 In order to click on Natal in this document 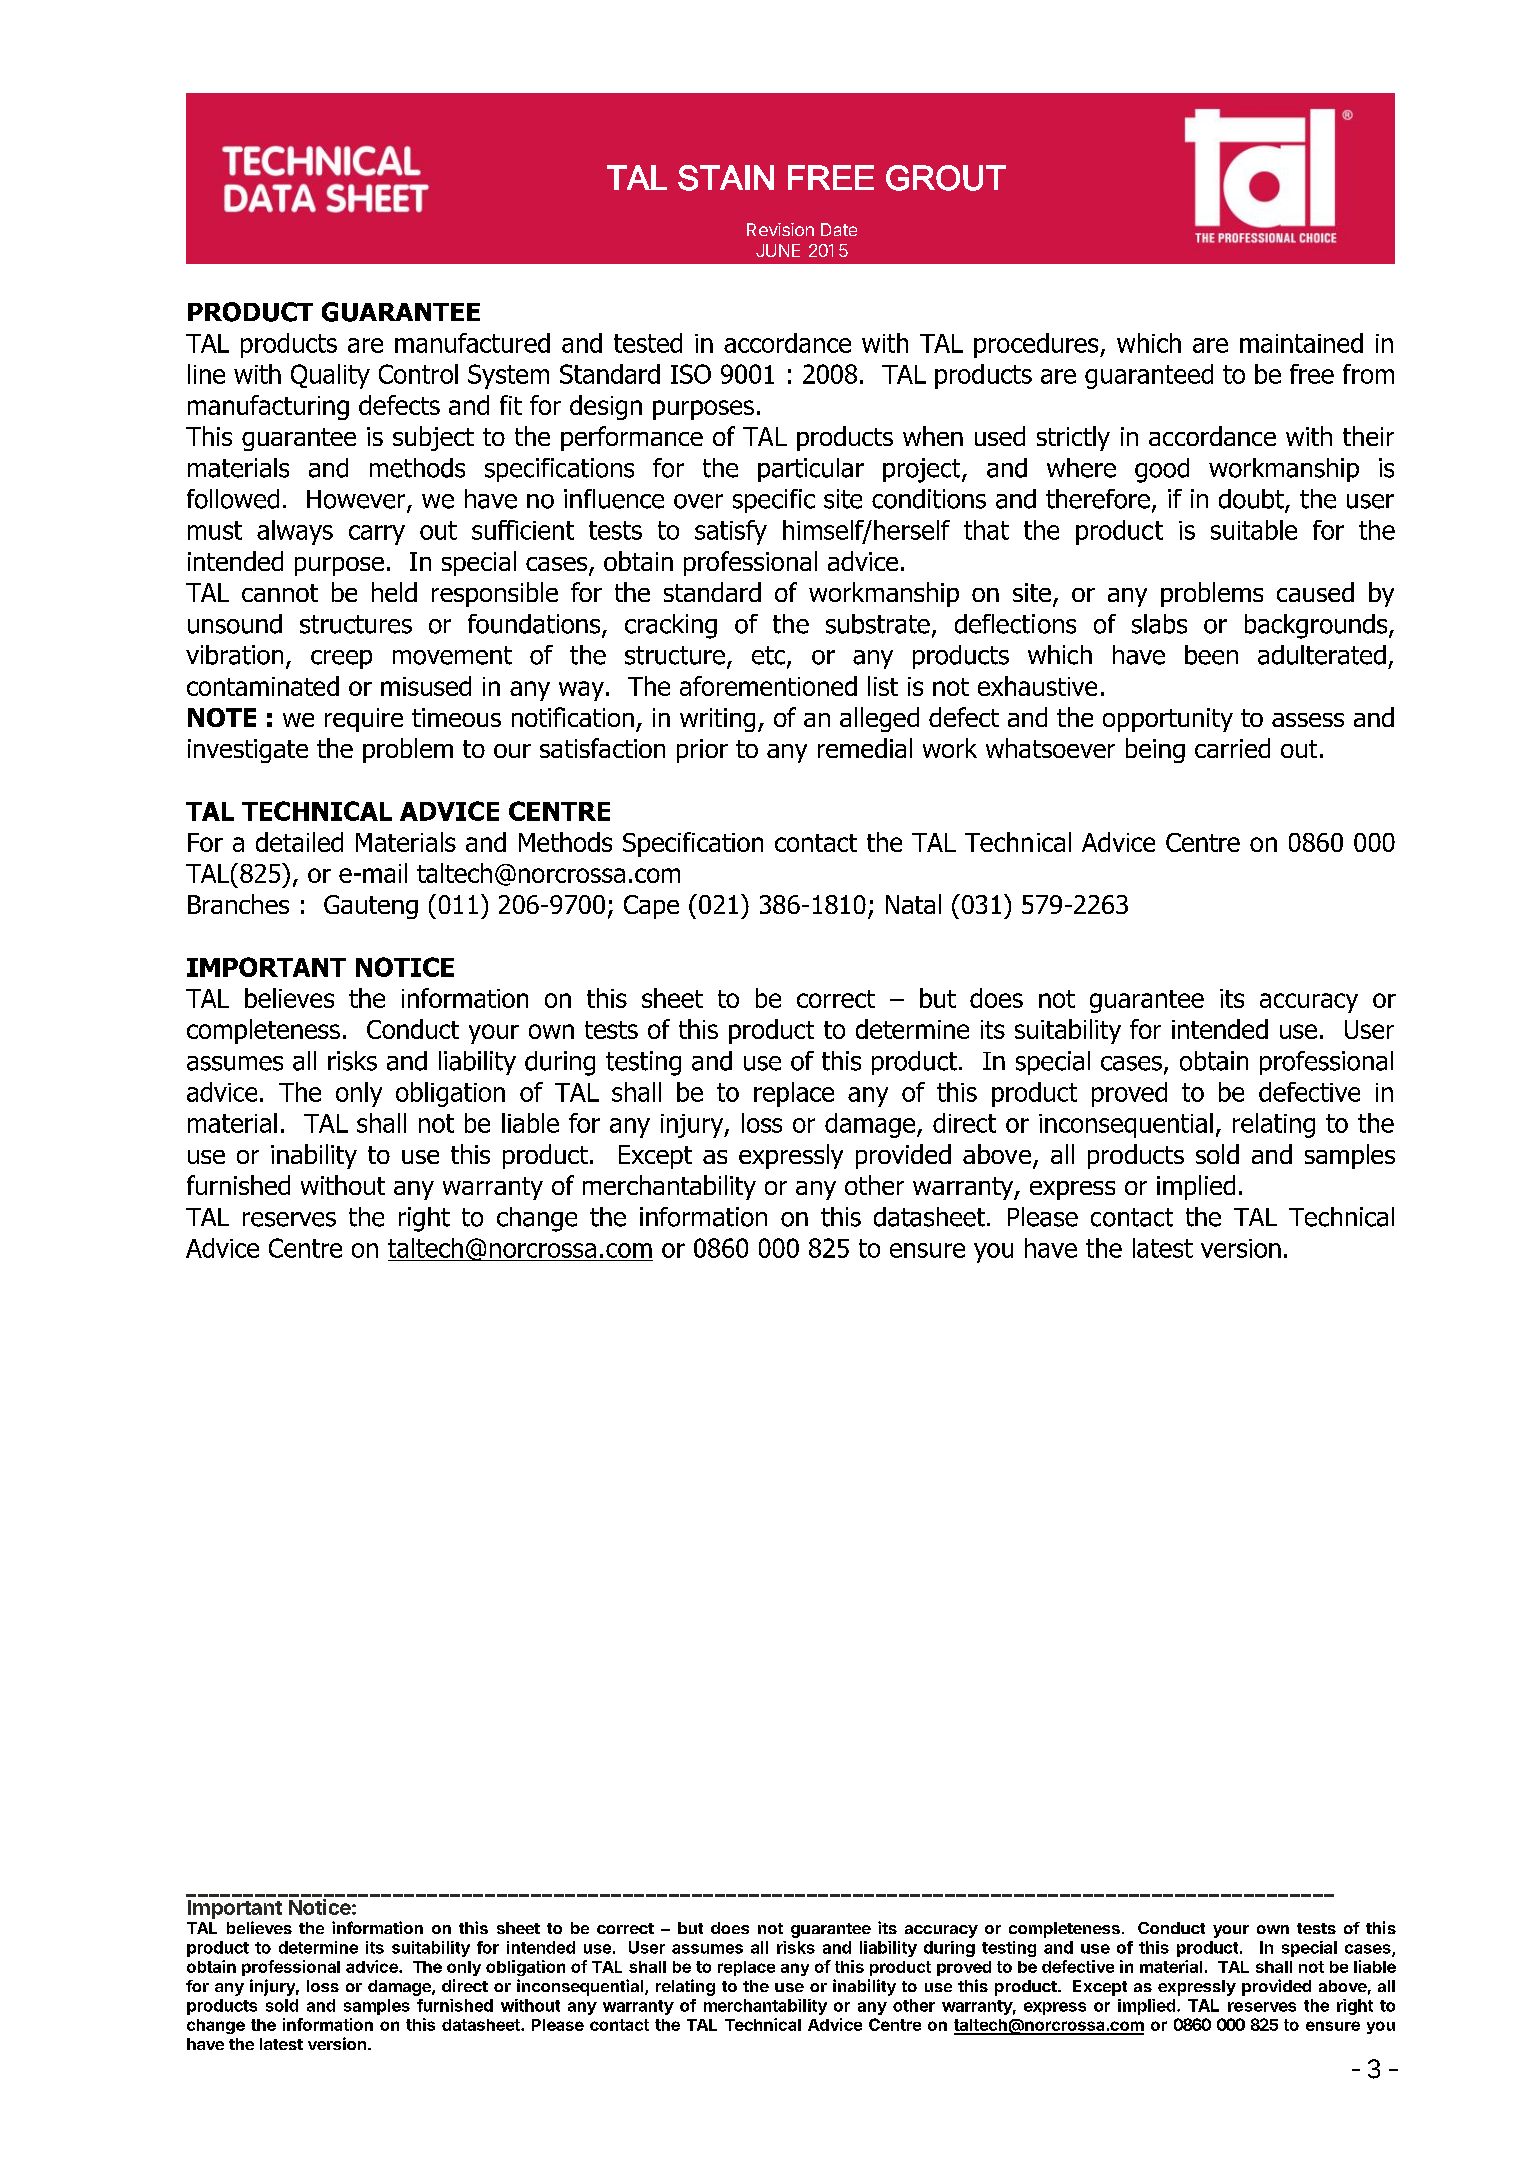, I will do `click(913, 904)`.
